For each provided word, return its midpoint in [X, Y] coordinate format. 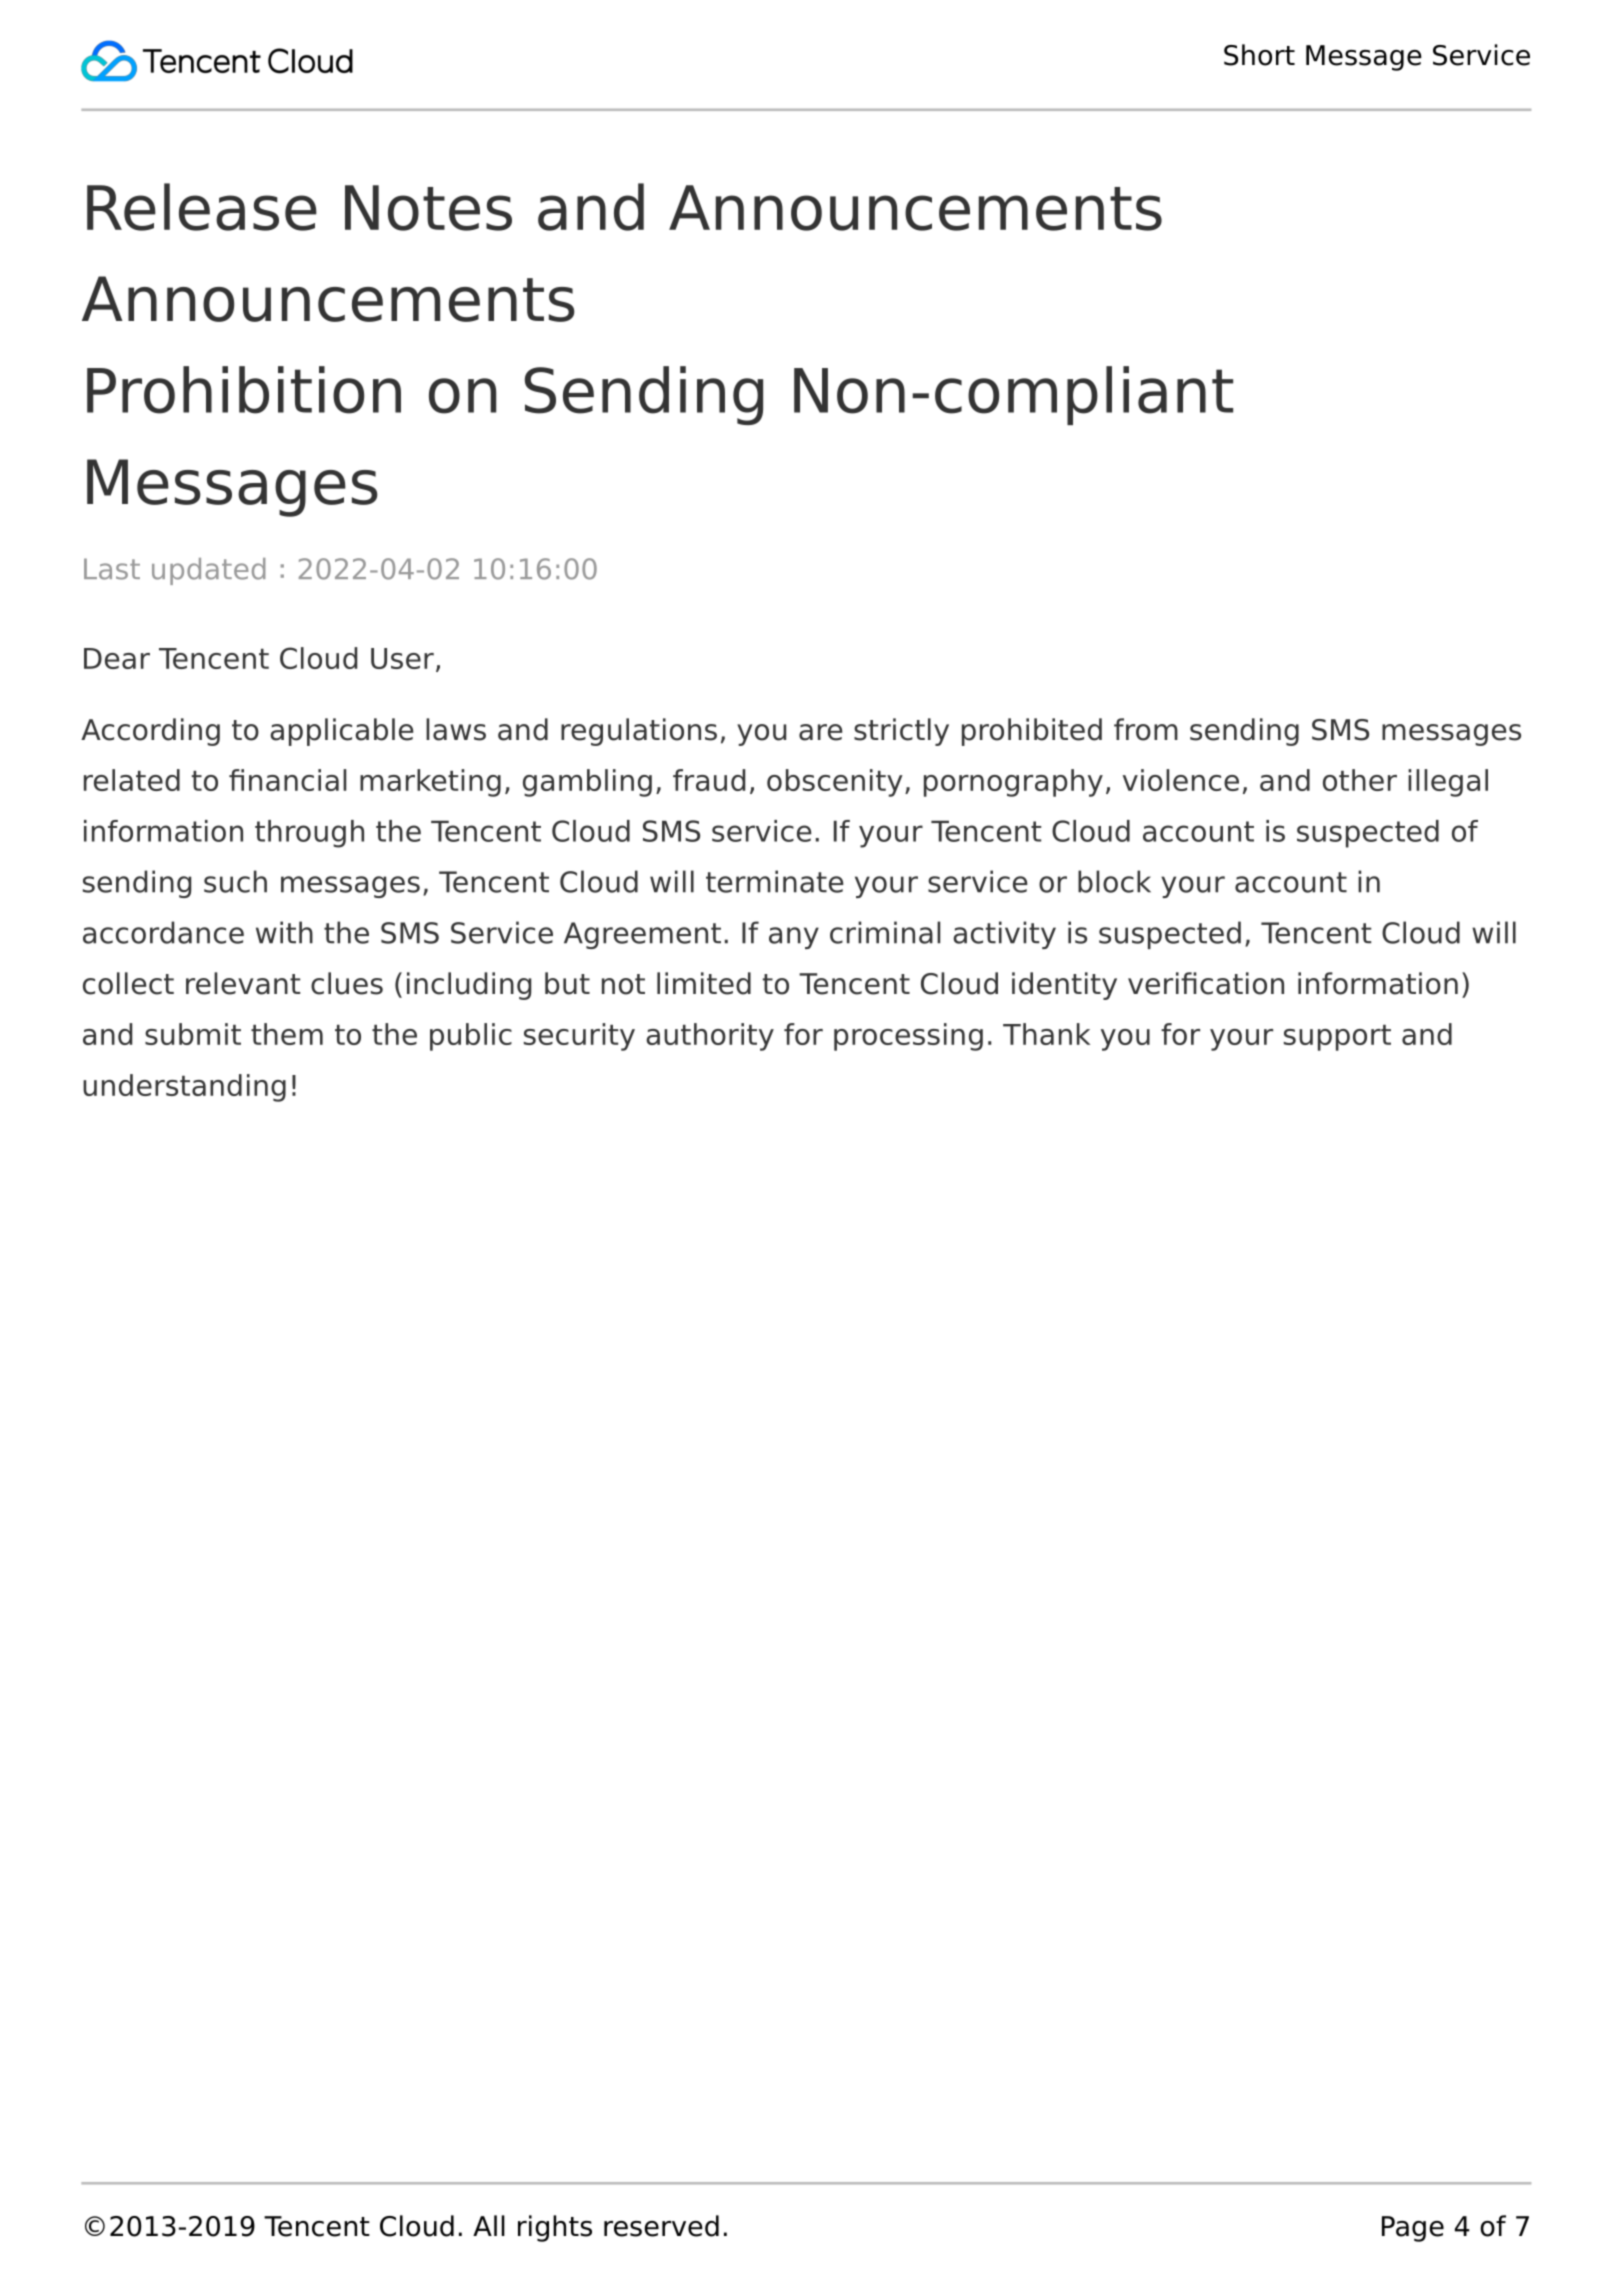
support [1337, 1038]
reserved [661, 2226]
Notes [428, 208]
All [489, 2225]
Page [1413, 2229]
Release [202, 207]
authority [710, 1037]
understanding [184, 1088]
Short [1259, 55]
